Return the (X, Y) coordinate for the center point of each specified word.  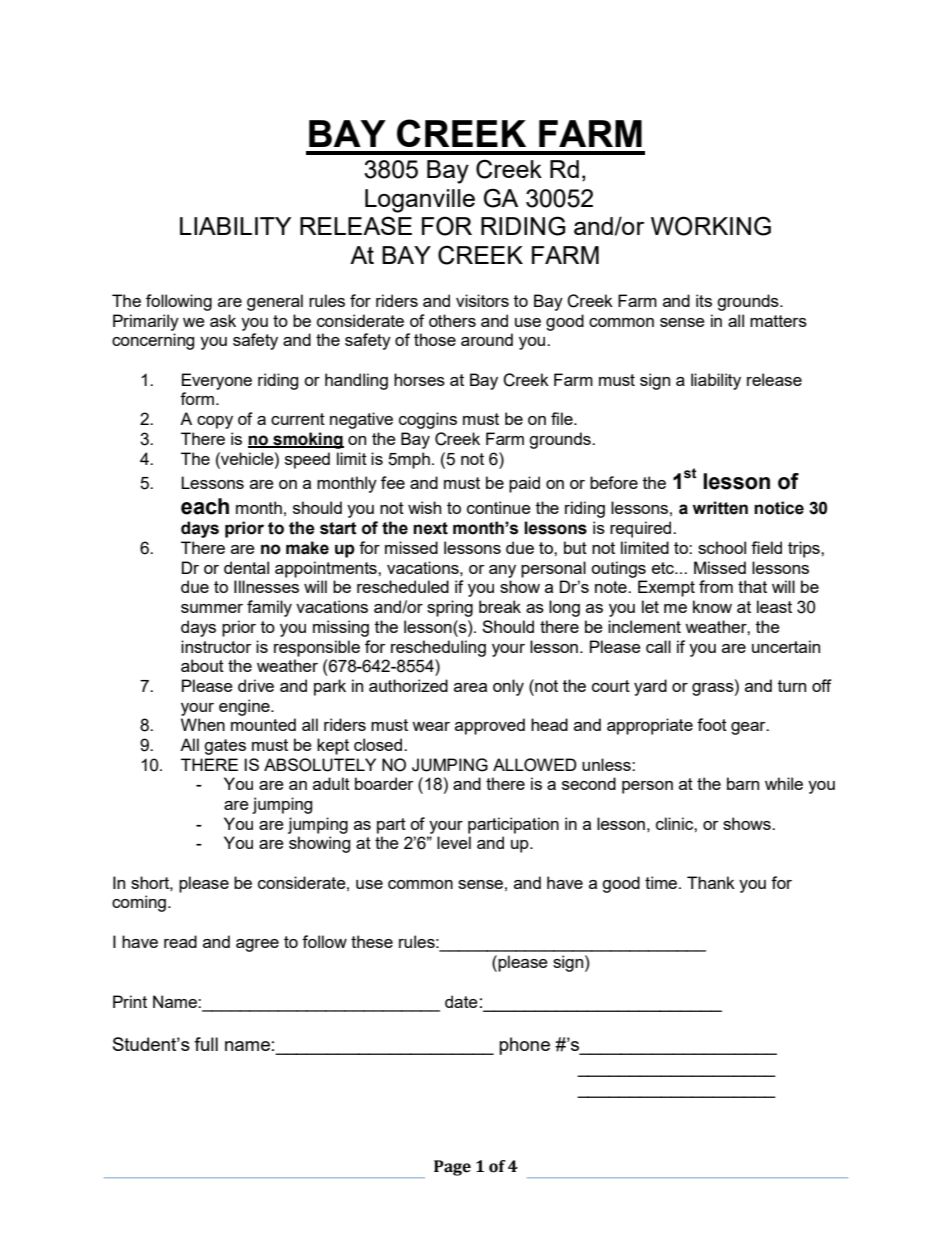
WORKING (711, 226)
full (206, 1044)
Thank (711, 882)
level (454, 842)
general (275, 302)
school (722, 547)
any (502, 571)
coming (139, 903)
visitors (482, 300)
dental (246, 567)
